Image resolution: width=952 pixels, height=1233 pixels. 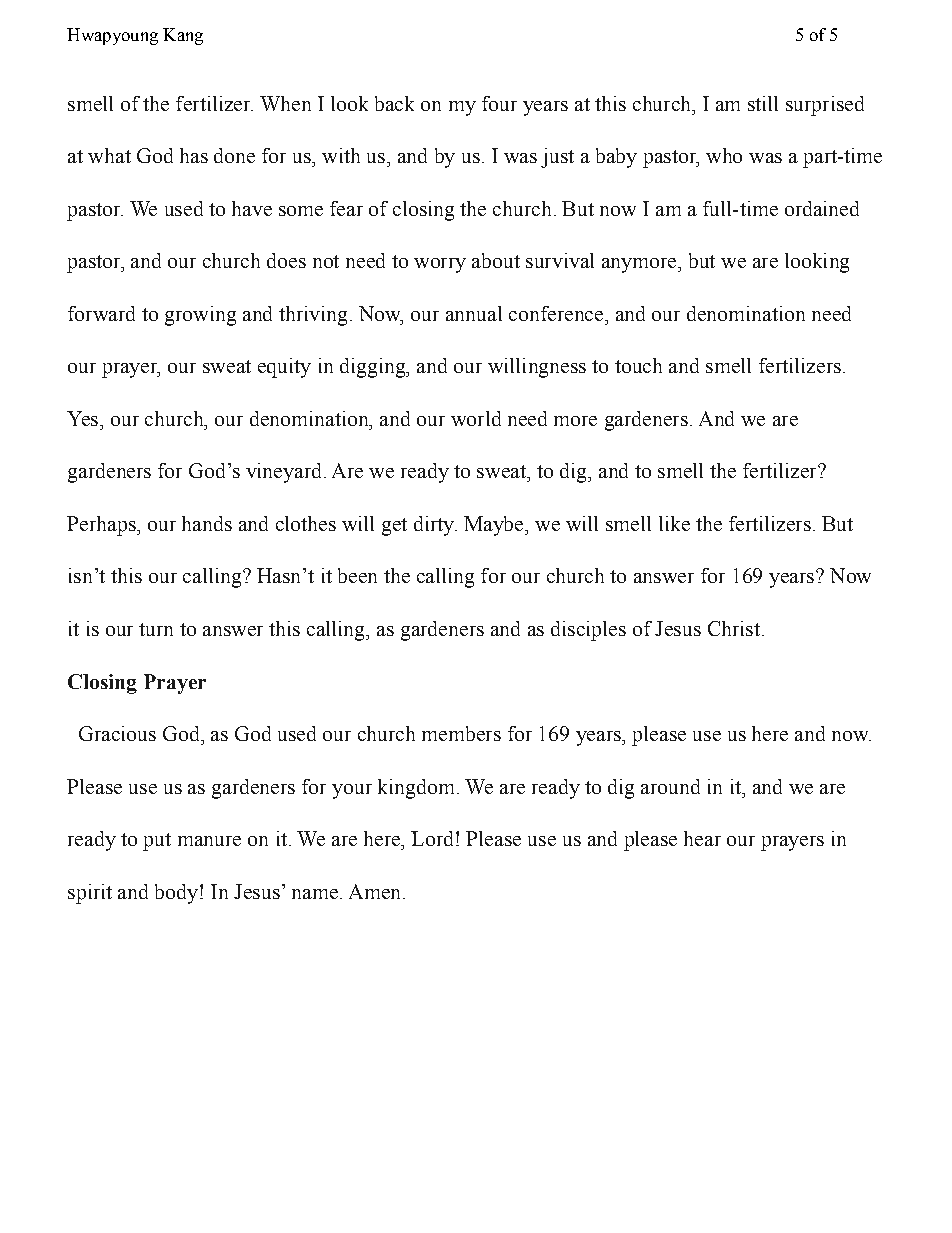 I want to click on hear, so click(x=702, y=838).
